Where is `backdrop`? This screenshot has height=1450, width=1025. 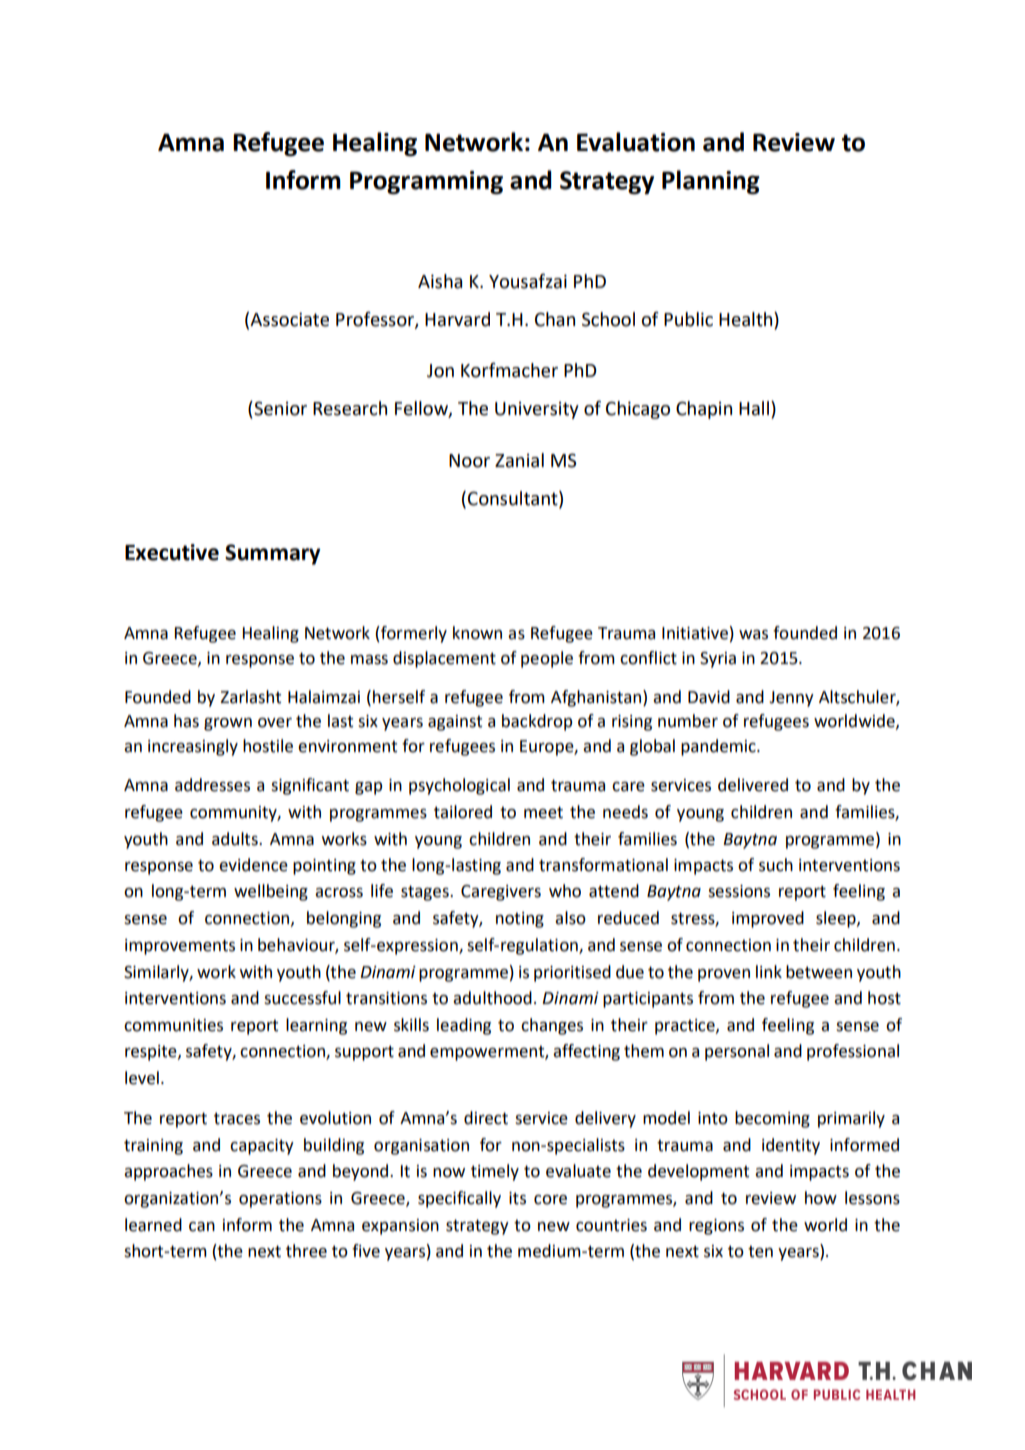 backdrop is located at coordinates (537, 722).
